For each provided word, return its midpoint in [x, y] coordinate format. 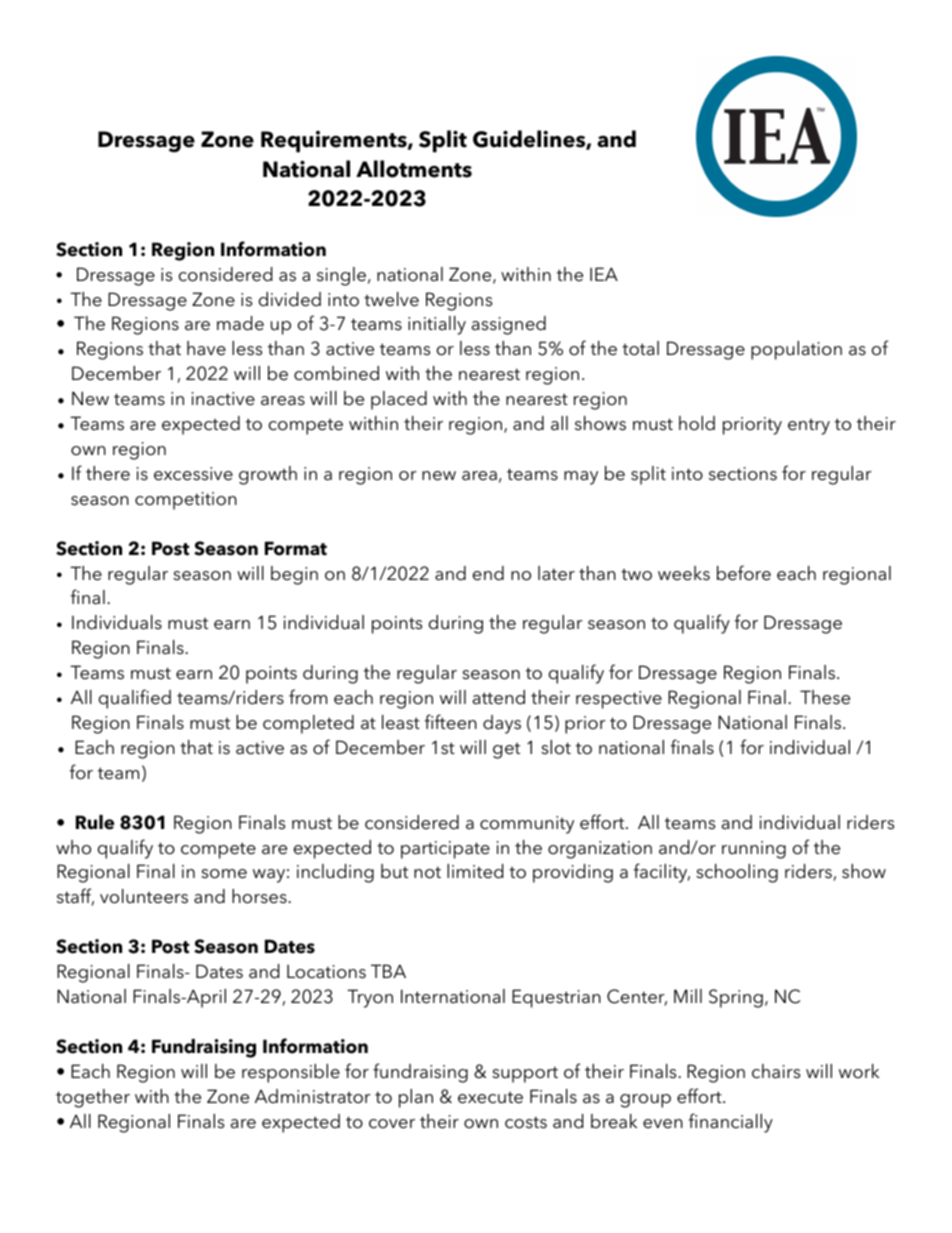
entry [809, 427]
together [93, 1098]
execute [490, 1098]
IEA [604, 274]
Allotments [414, 169]
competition [186, 501]
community [527, 825]
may [581, 478]
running [754, 850]
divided [290, 299]
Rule [95, 822]
